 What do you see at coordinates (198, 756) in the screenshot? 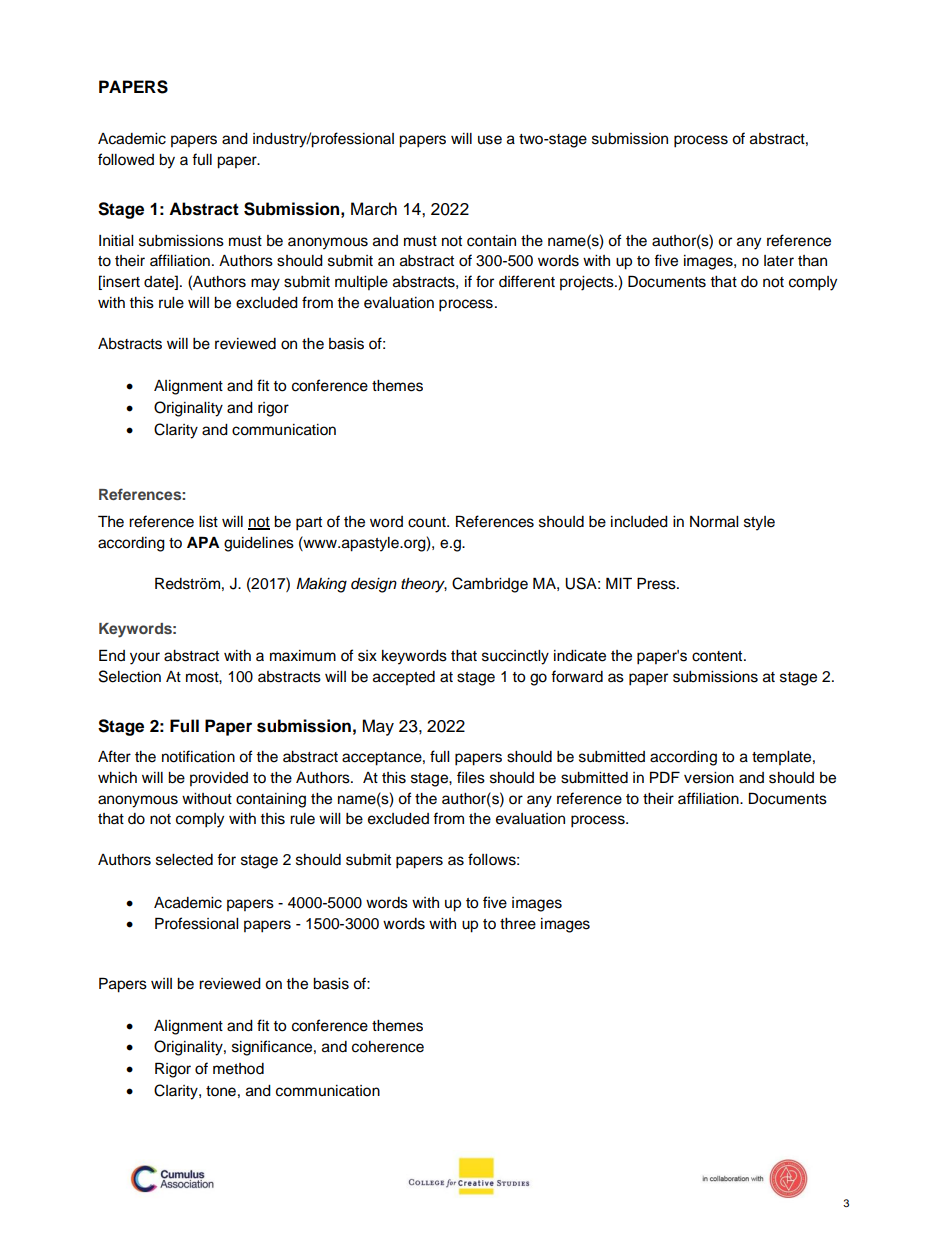
I see `notification` at bounding box center [198, 756].
